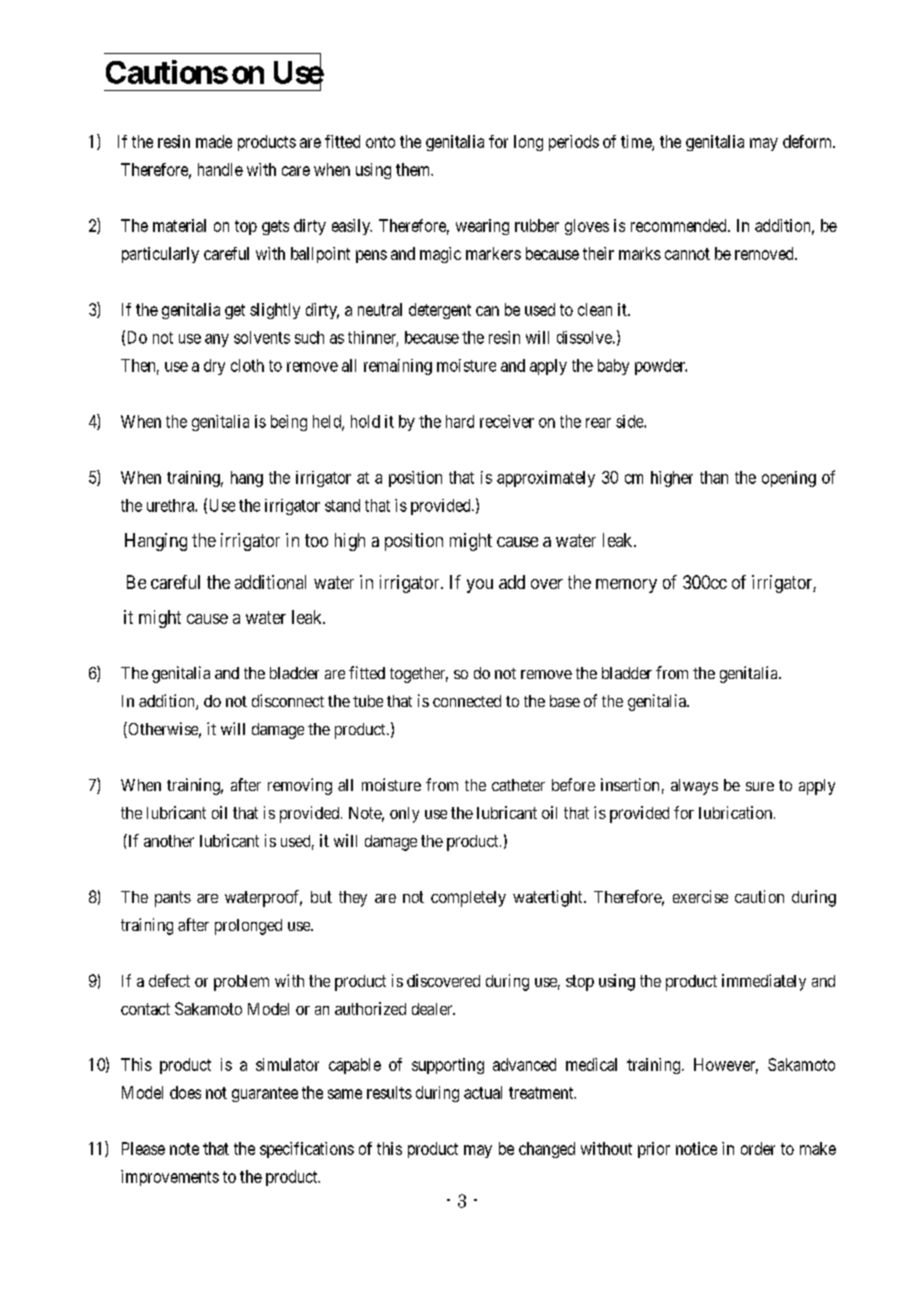  Describe the element at coordinates (414, 169) in the screenshot. I see `them` at that location.
